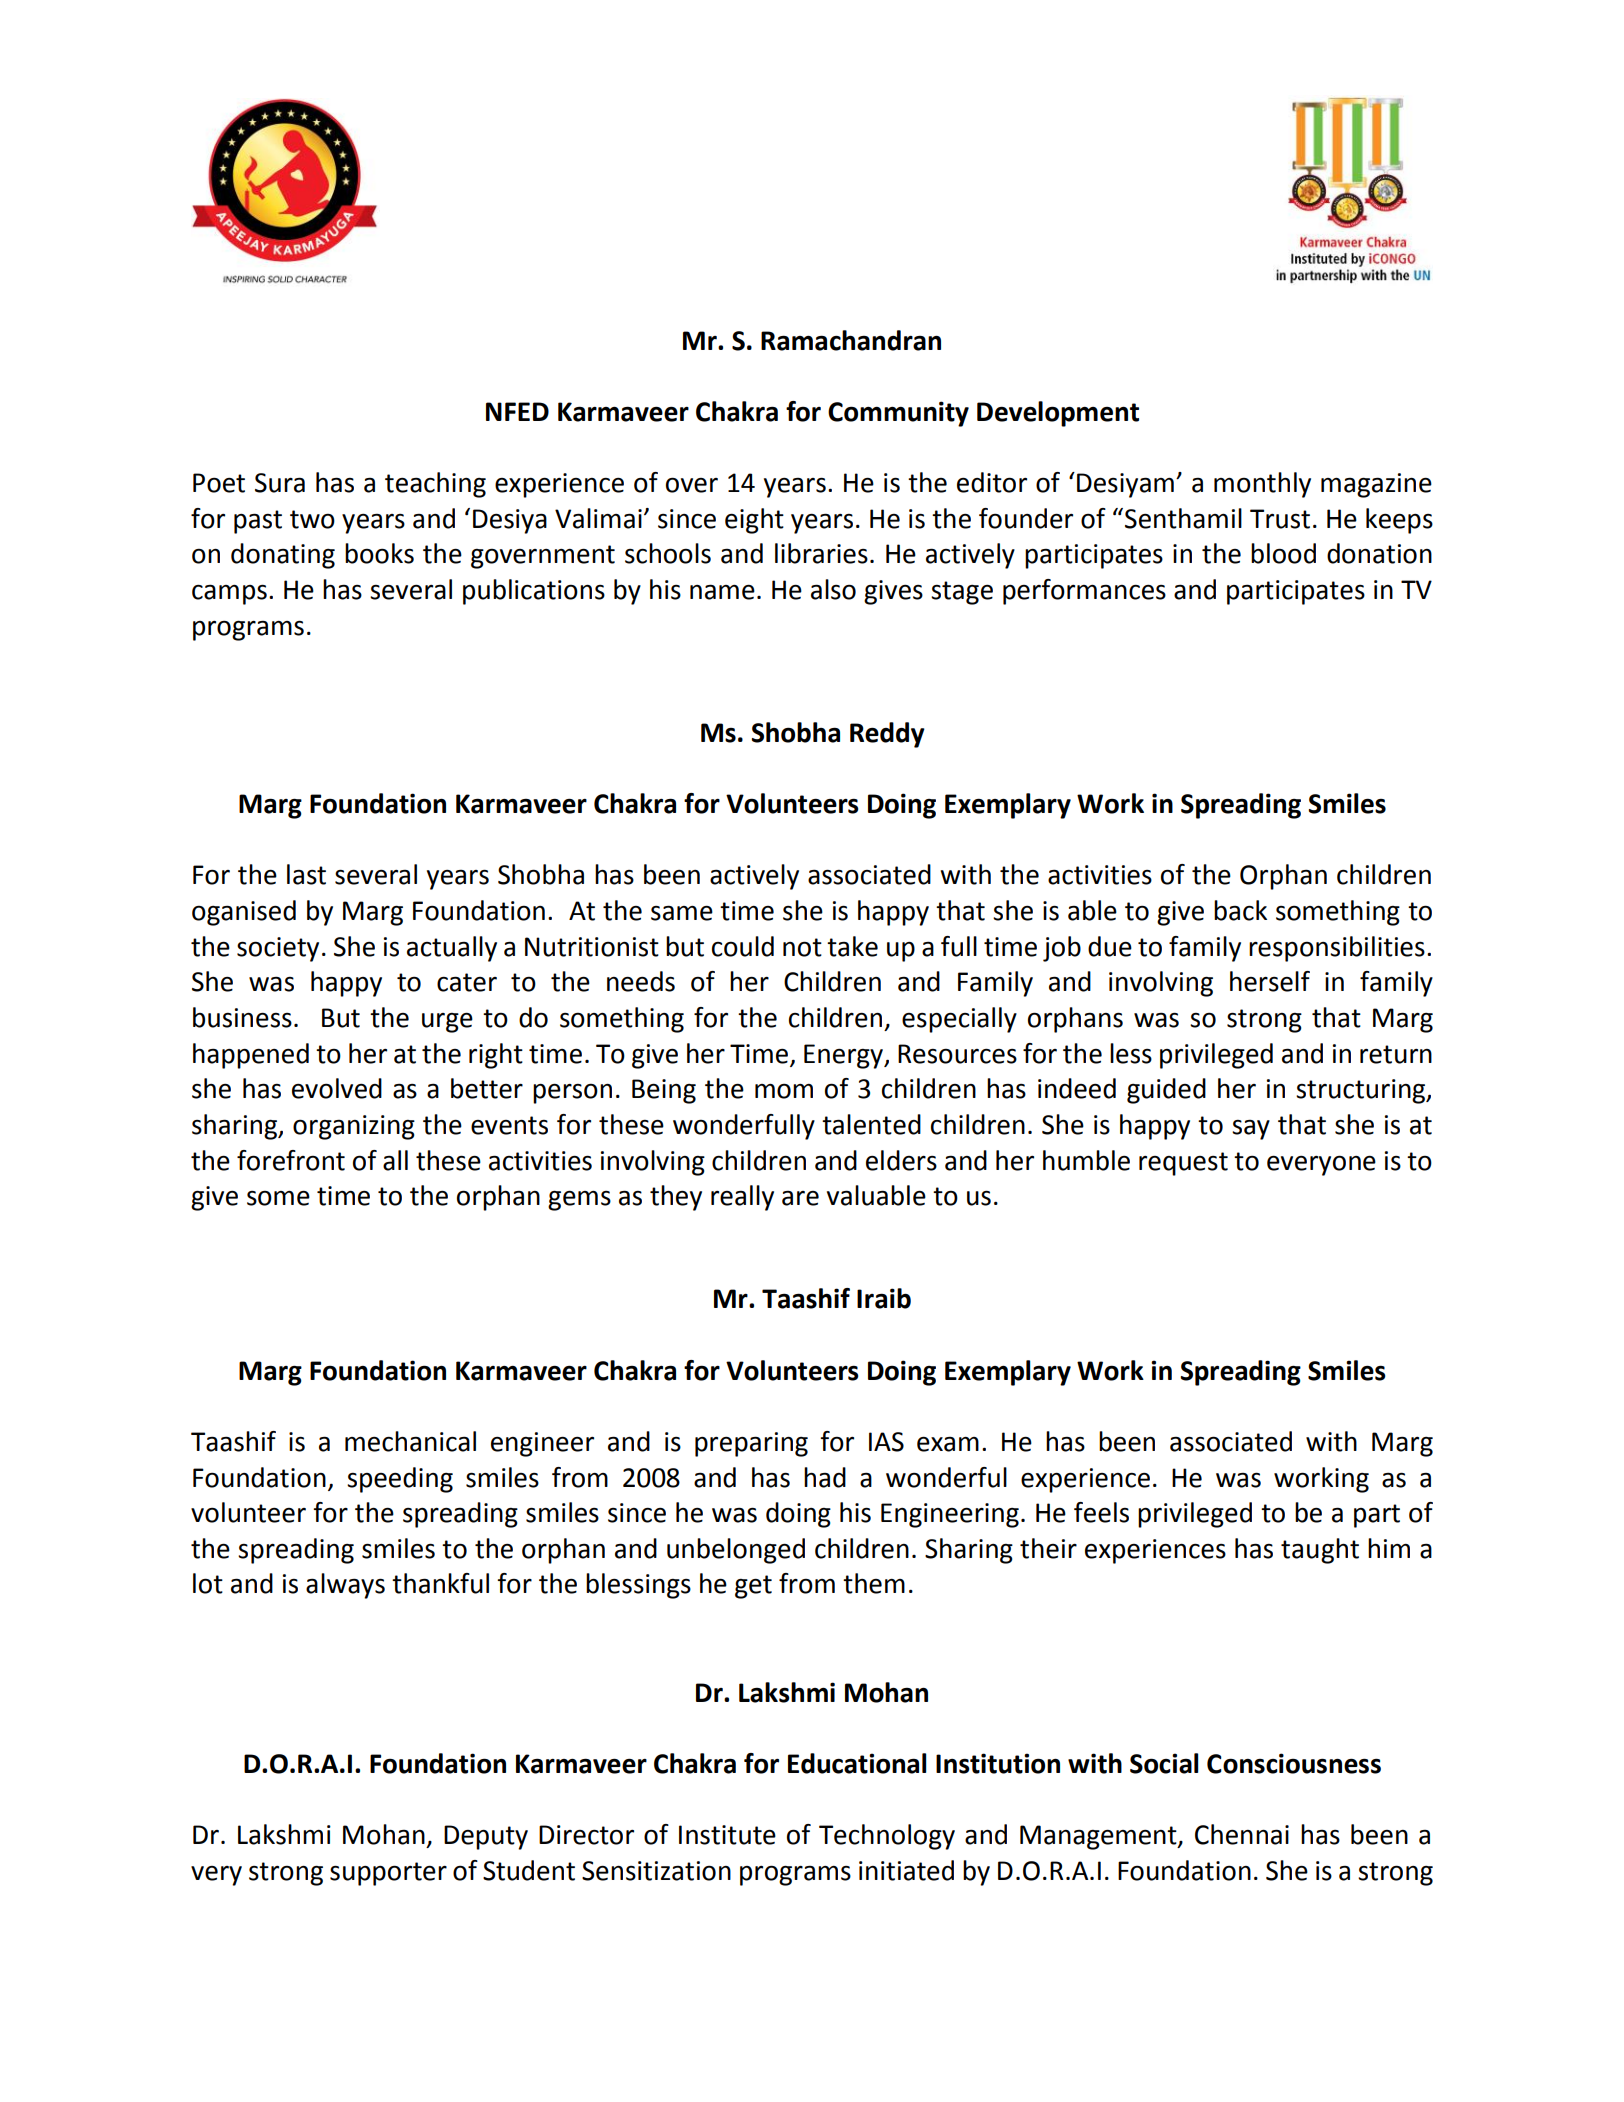 This screenshot has width=1624, height=2102. I want to click on Institute, so click(727, 1835).
